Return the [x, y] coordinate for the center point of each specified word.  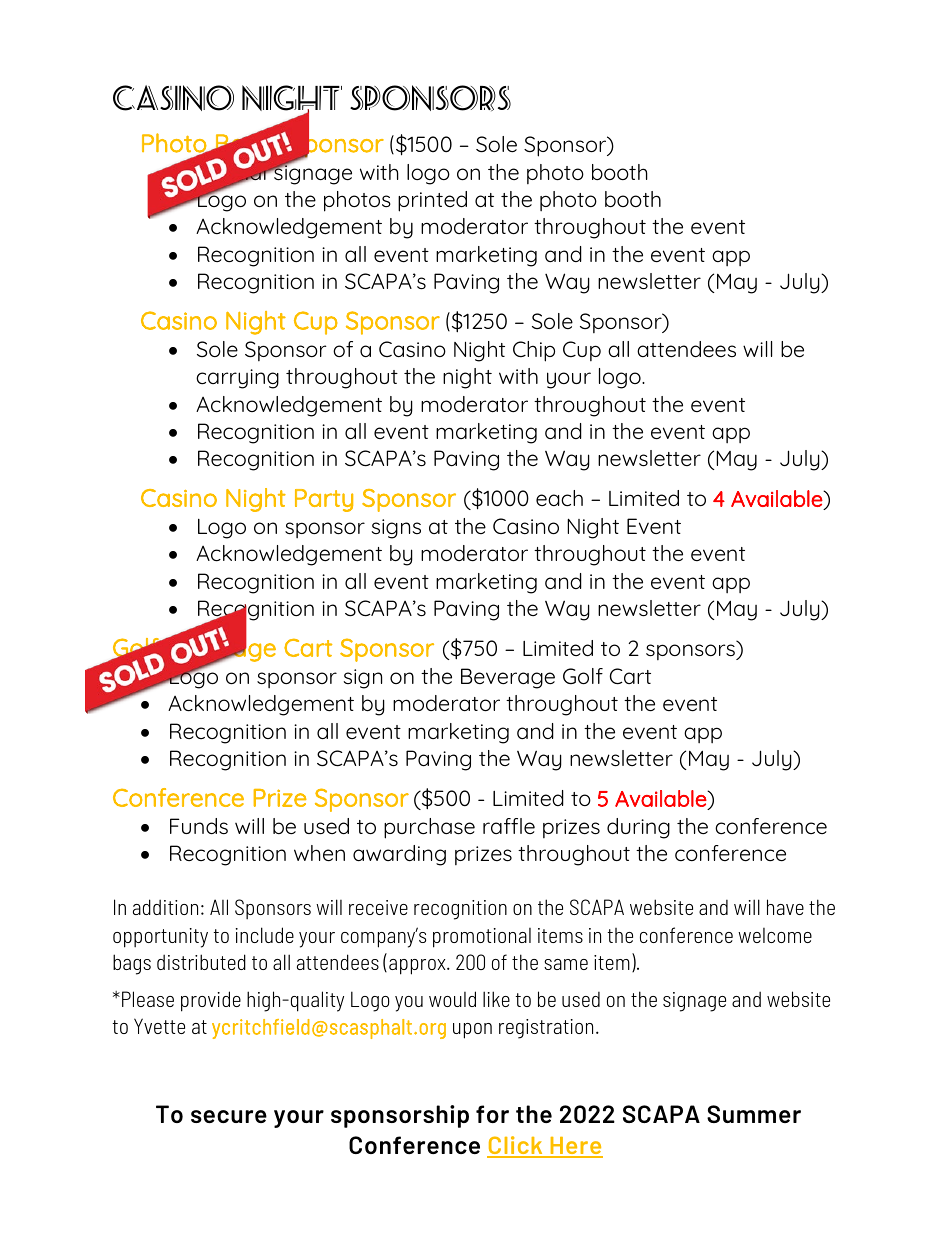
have [785, 907]
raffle [509, 826]
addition [165, 907]
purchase [429, 828]
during [638, 828]
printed [432, 201]
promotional [482, 938]
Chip [534, 351]
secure [229, 1116]
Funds [199, 826]
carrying [237, 379]
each [559, 498]
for [492, 1114]
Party [324, 500]
